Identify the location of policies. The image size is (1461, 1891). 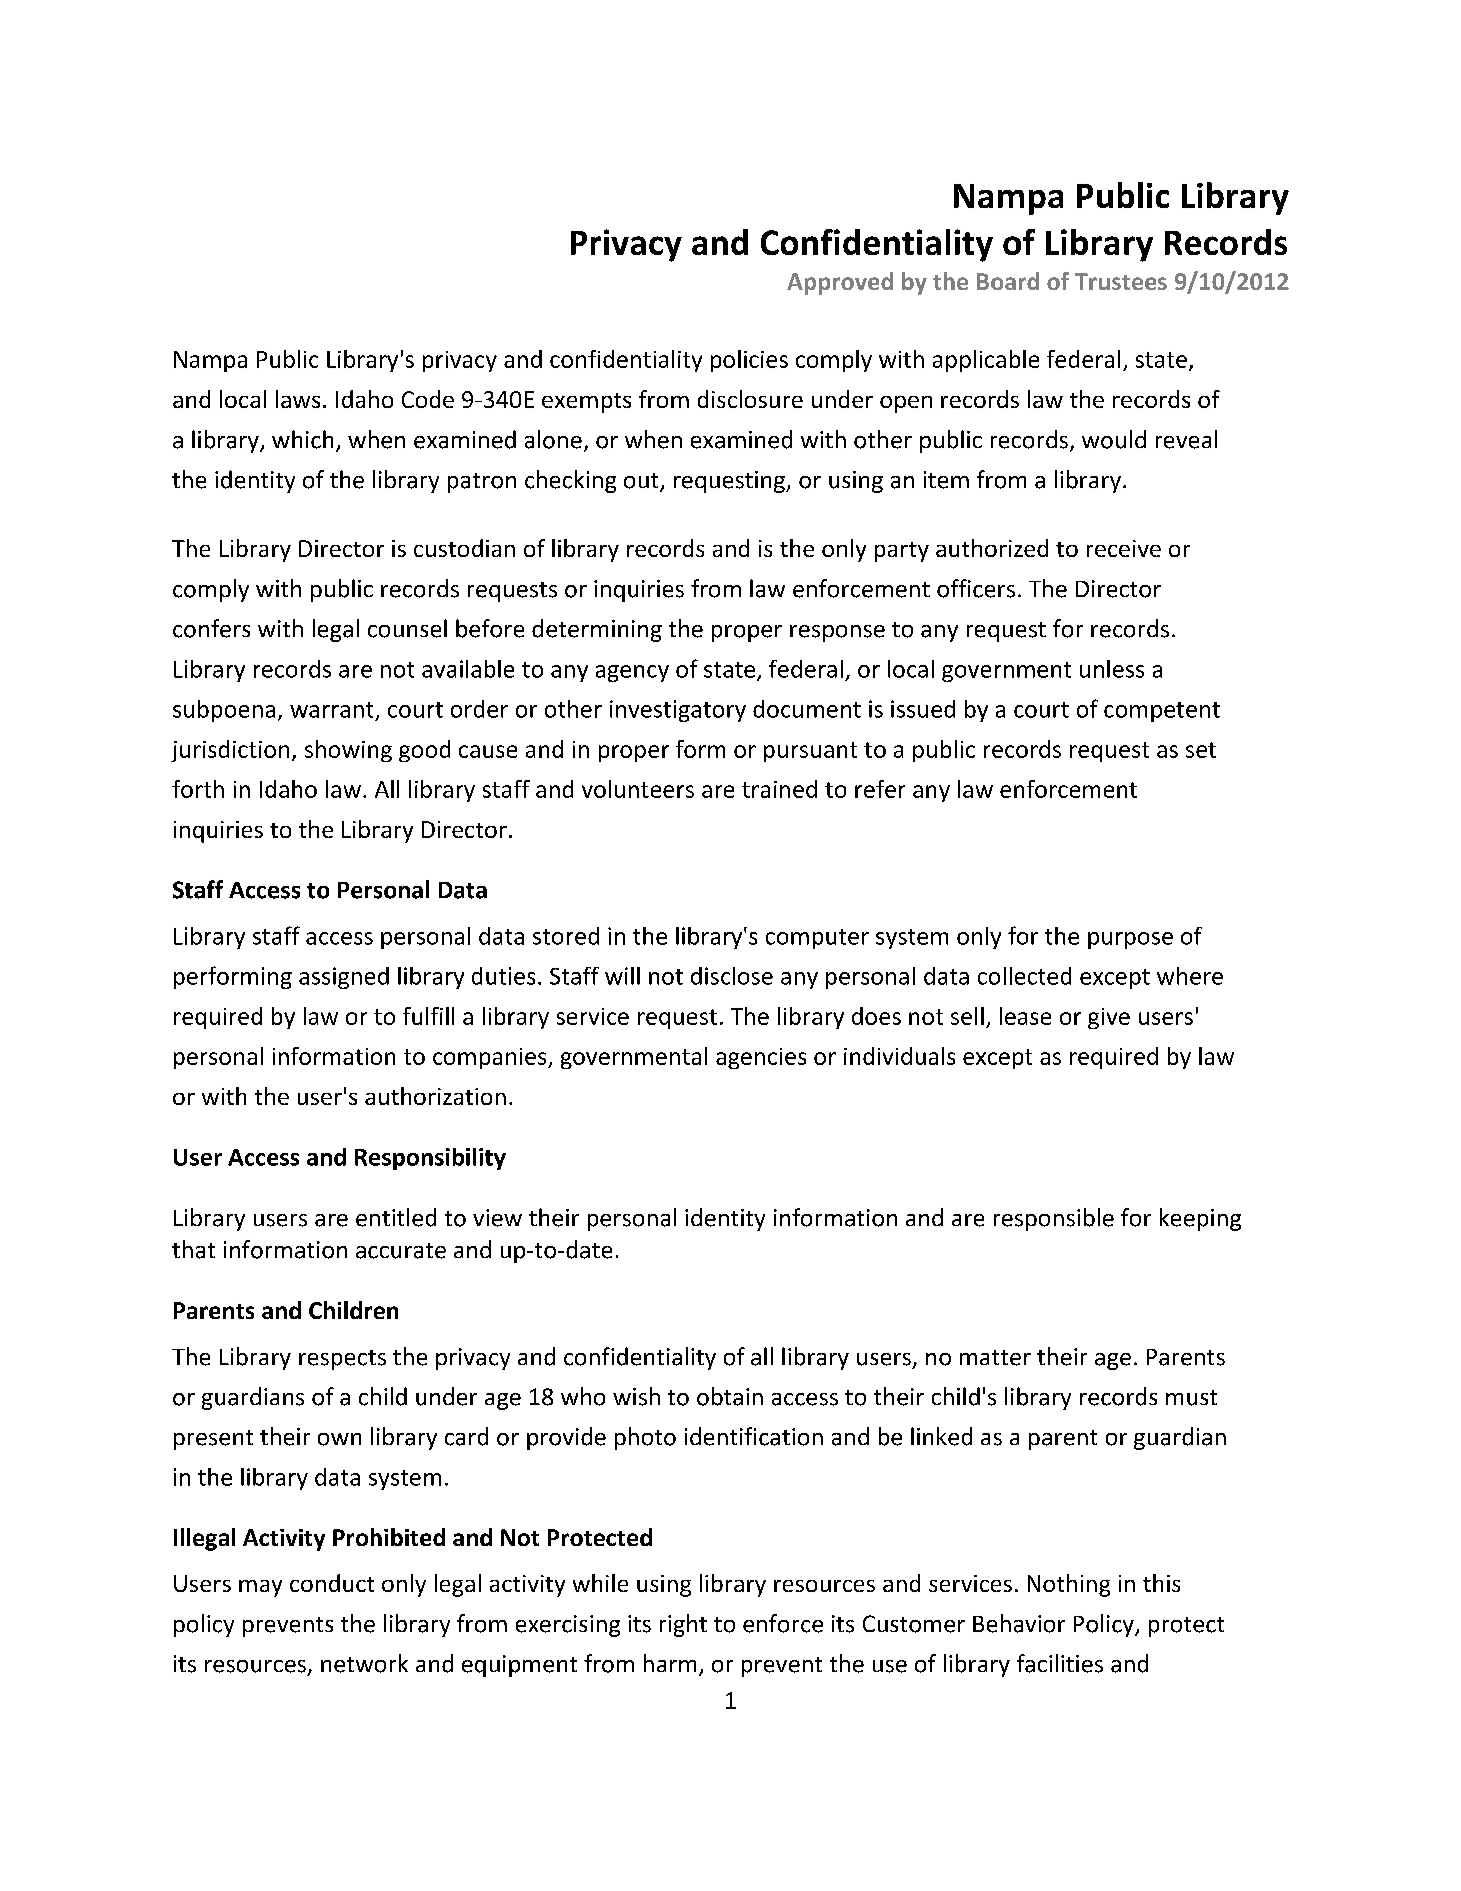
(749, 361).
